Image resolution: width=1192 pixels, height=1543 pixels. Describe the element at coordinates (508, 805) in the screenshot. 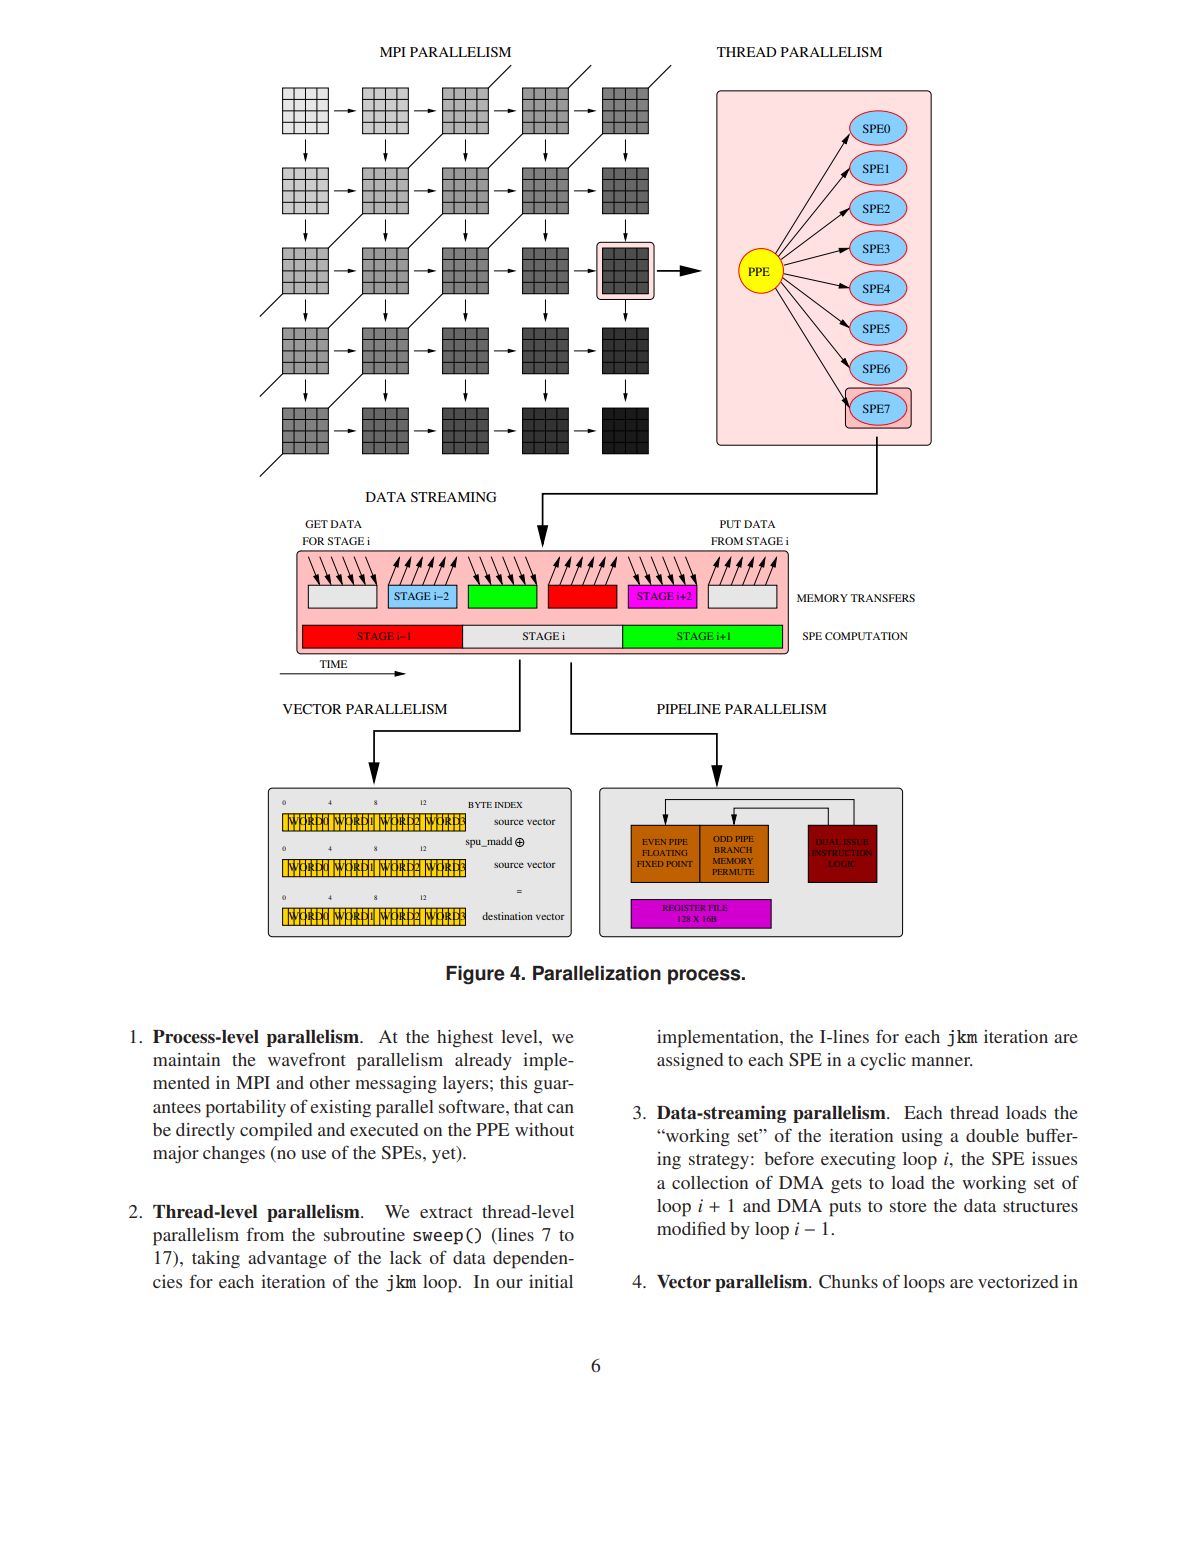

I see `INDEX` at that location.
